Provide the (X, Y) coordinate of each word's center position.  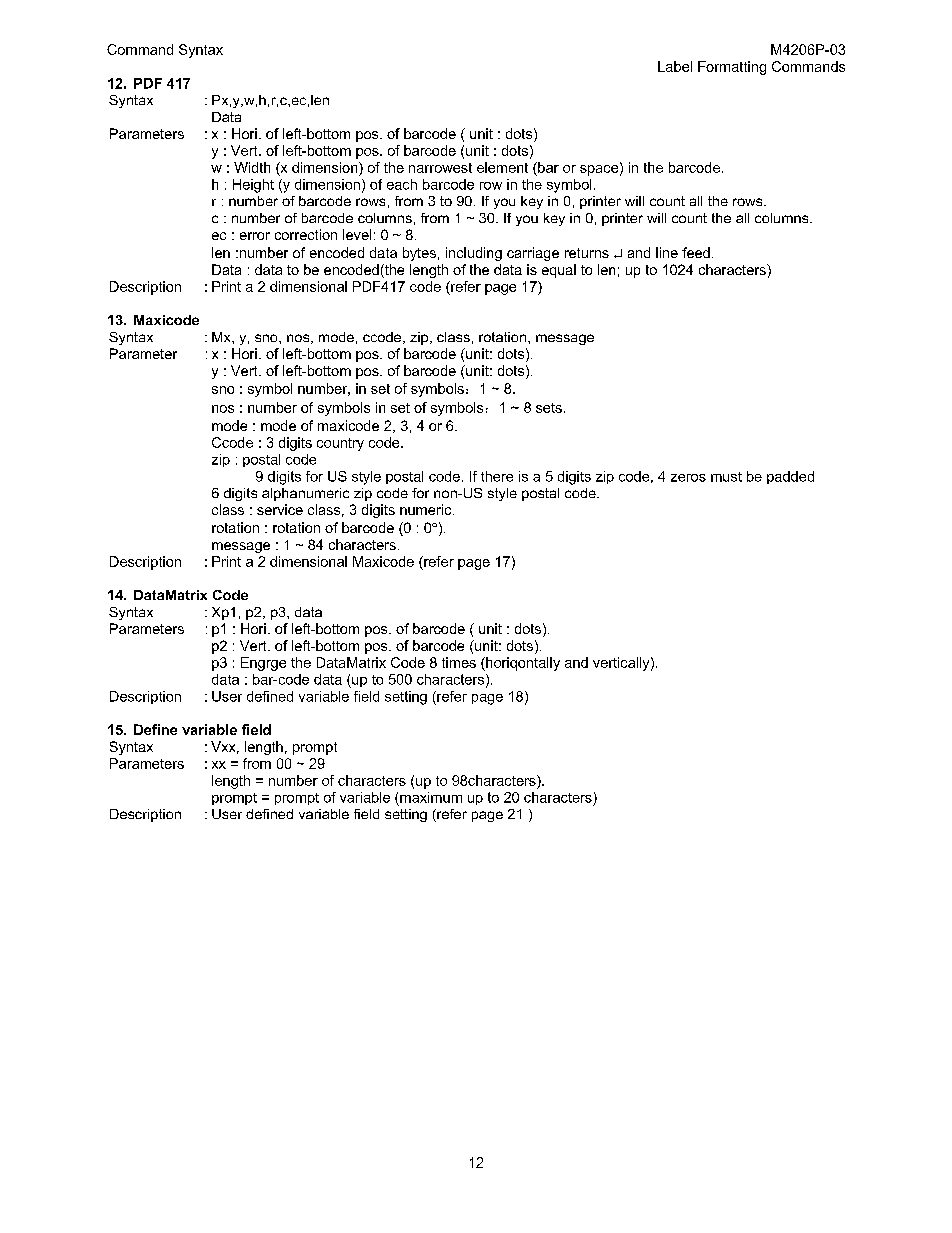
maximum (431, 797)
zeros (688, 478)
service (280, 509)
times (459, 662)
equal (559, 271)
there (497, 476)
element (502, 167)
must (726, 477)
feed (696, 252)
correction (306, 234)
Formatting (732, 68)
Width (252, 167)
